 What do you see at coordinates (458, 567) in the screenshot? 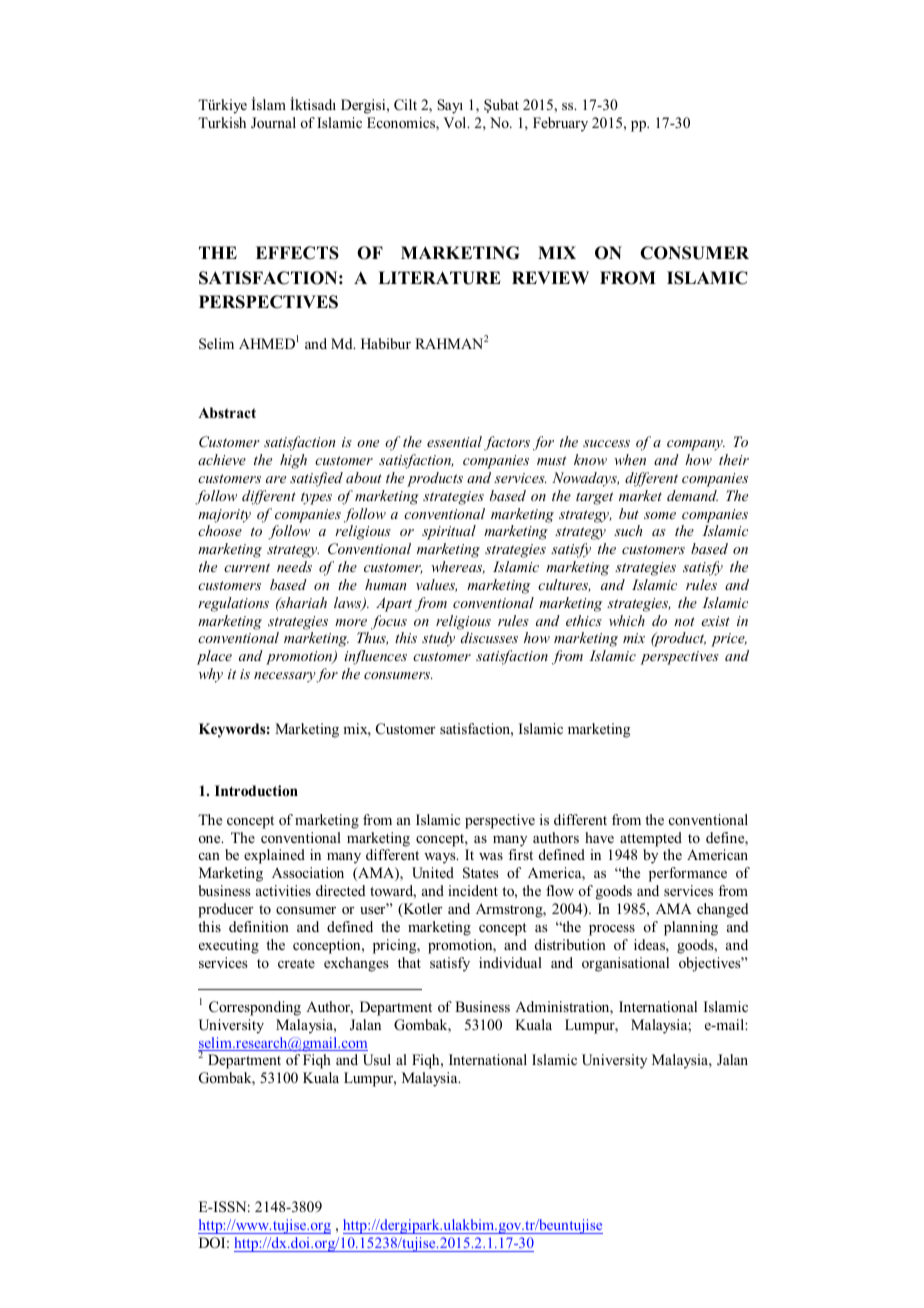
I see `whereas` at bounding box center [458, 567].
